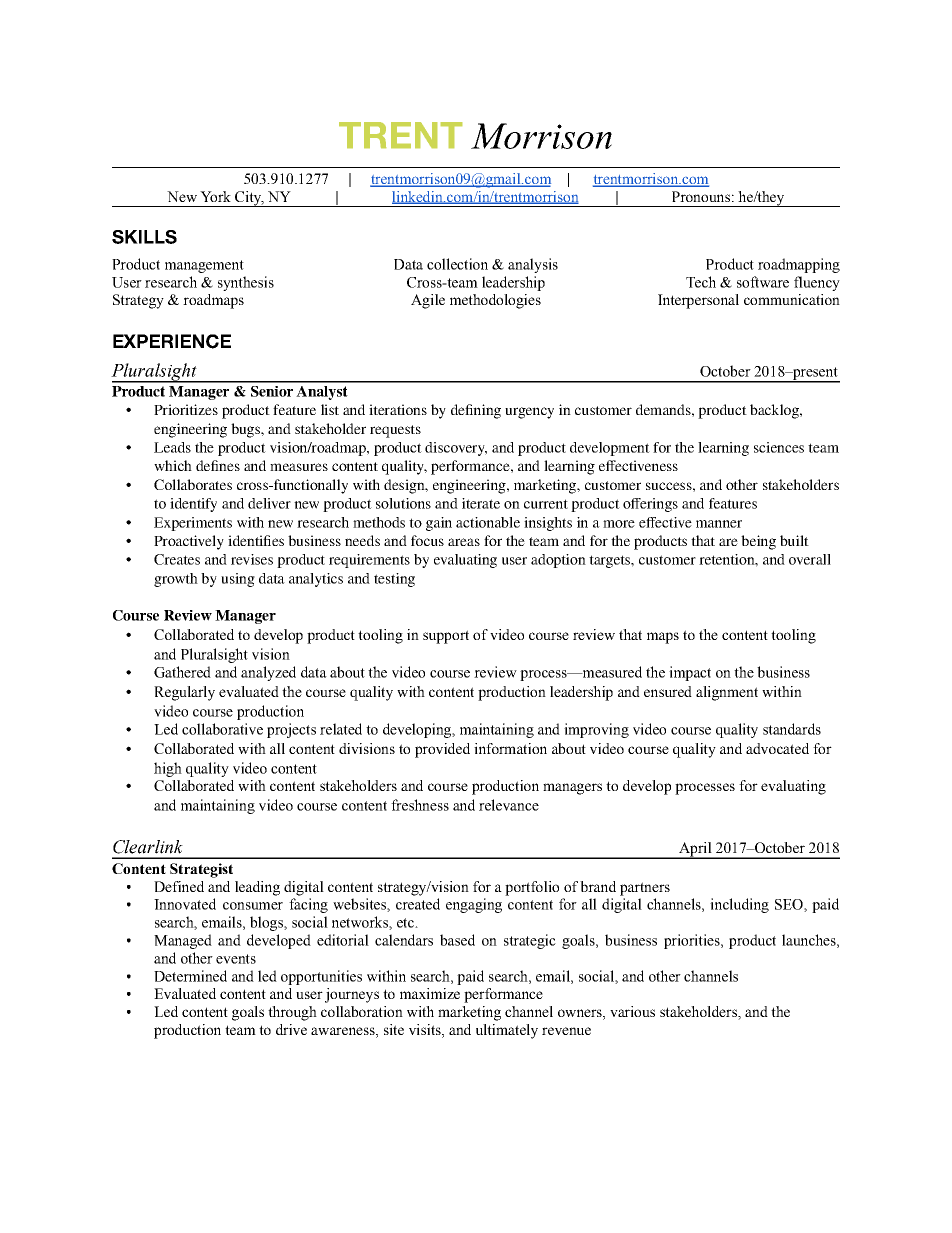 The image size is (952, 1233). What do you see at coordinates (190, 976) in the document?
I see `Determined` at bounding box center [190, 976].
